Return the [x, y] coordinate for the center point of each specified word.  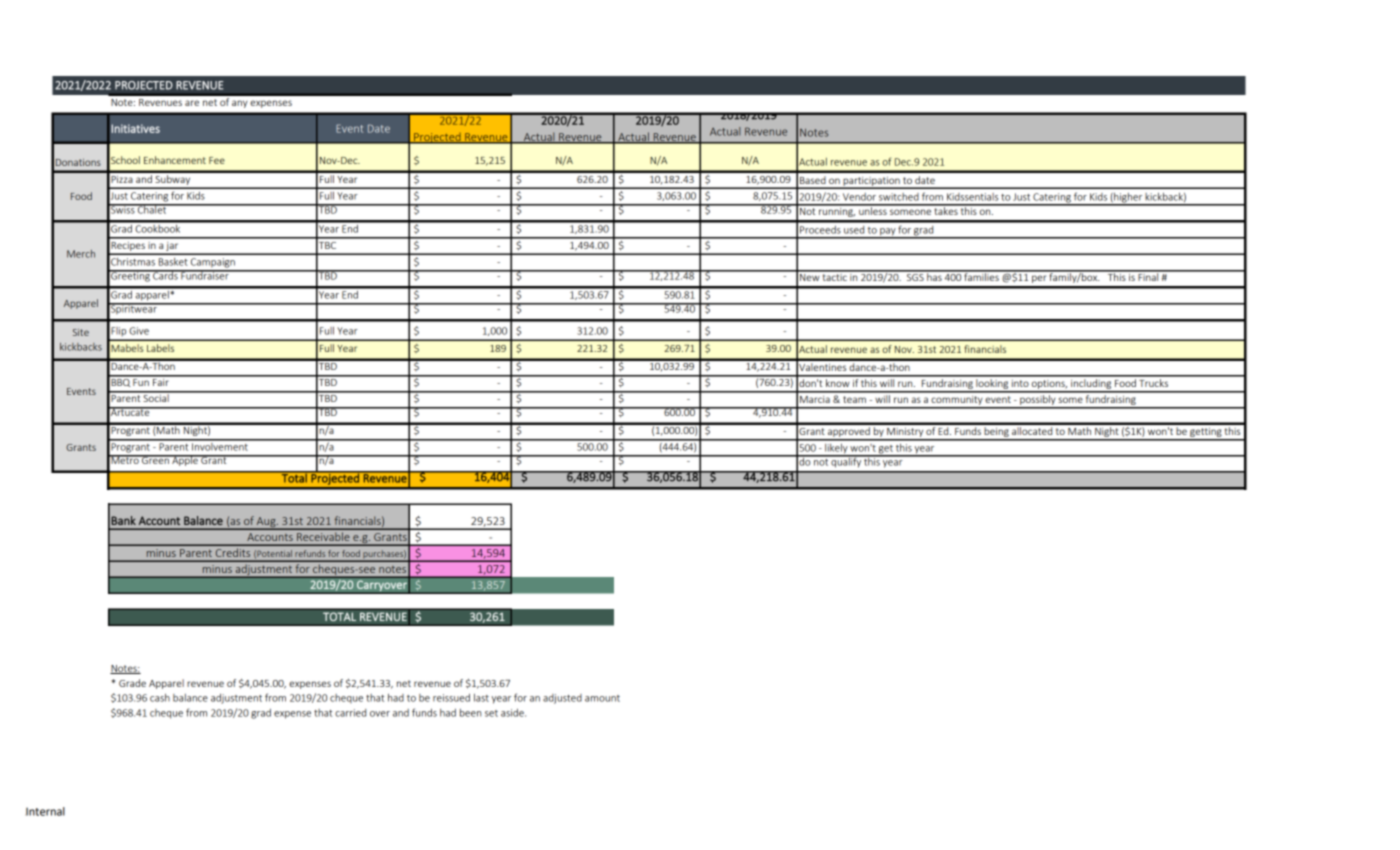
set [491, 713]
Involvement [220, 445]
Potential [275, 554]
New [810, 276]
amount [602, 698]
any [240, 104]
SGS [915, 276]
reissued [451, 698]
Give [139, 331]
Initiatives [136, 128]
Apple [185, 460]
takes [946, 210]
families [981, 276]
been [470, 713]
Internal [45, 811]
